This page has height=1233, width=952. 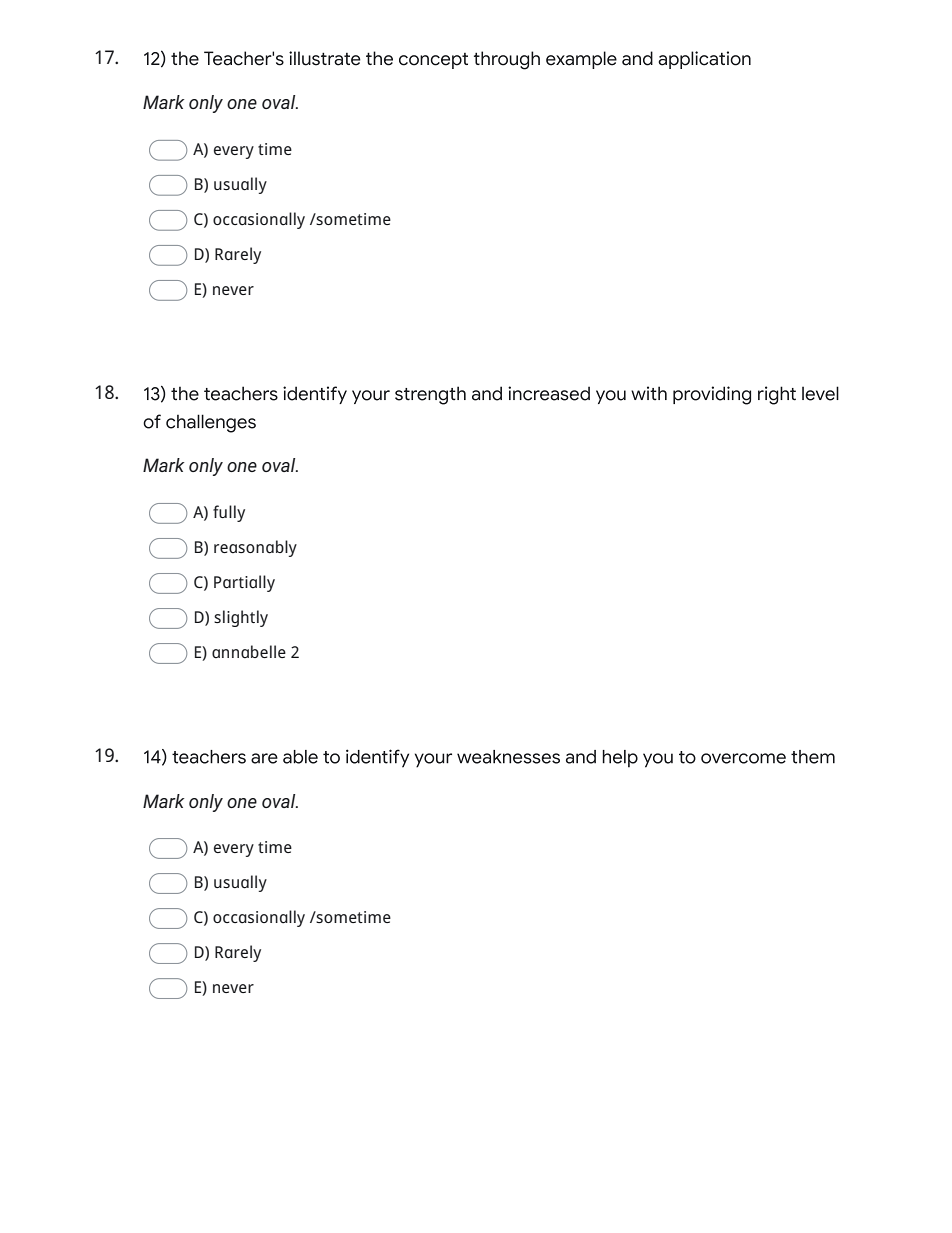 I want to click on overcome, so click(x=743, y=758).
